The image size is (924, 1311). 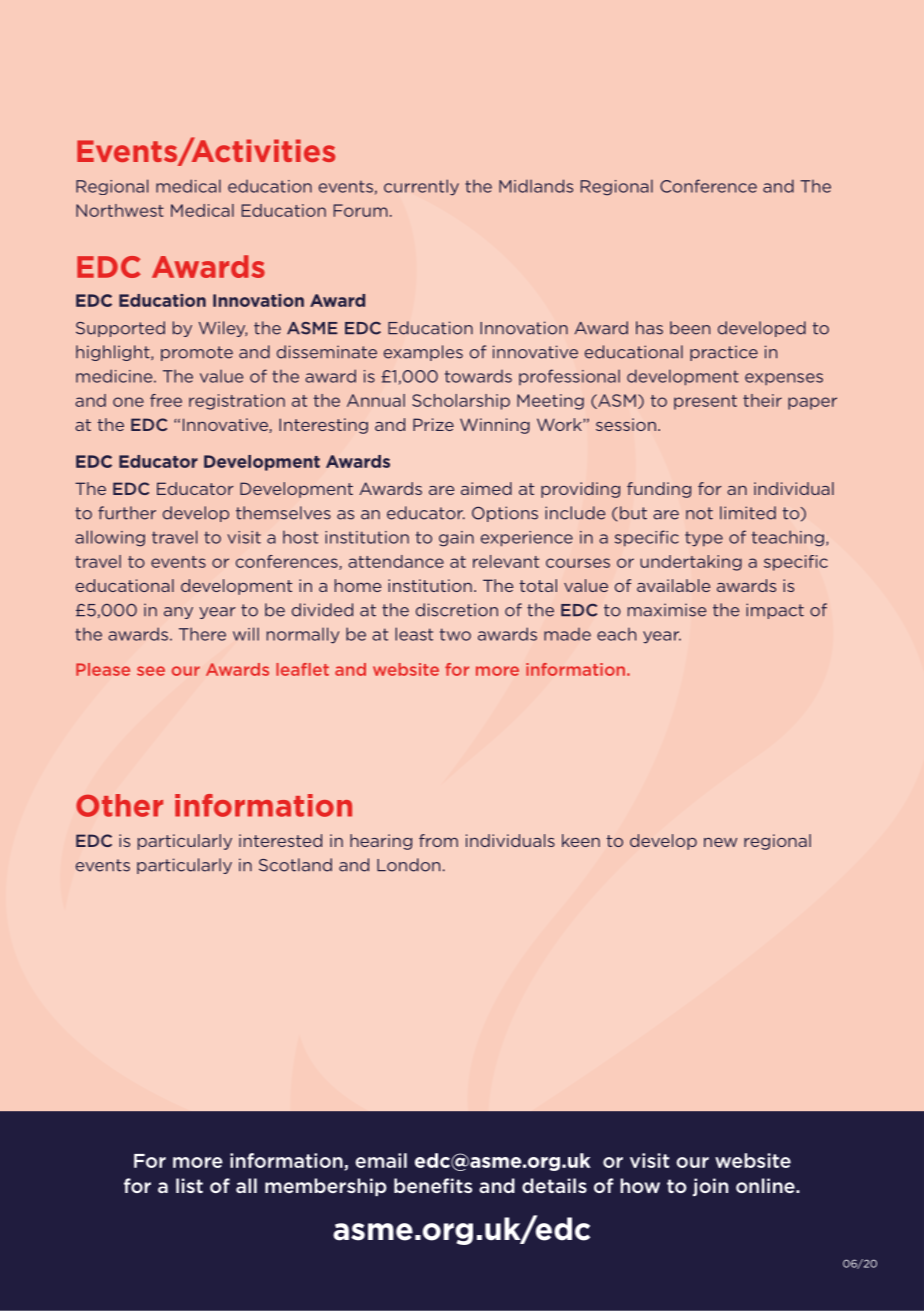 What do you see at coordinates (421, 187) in the image?
I see `currently` at bounding box center [421, 187].
